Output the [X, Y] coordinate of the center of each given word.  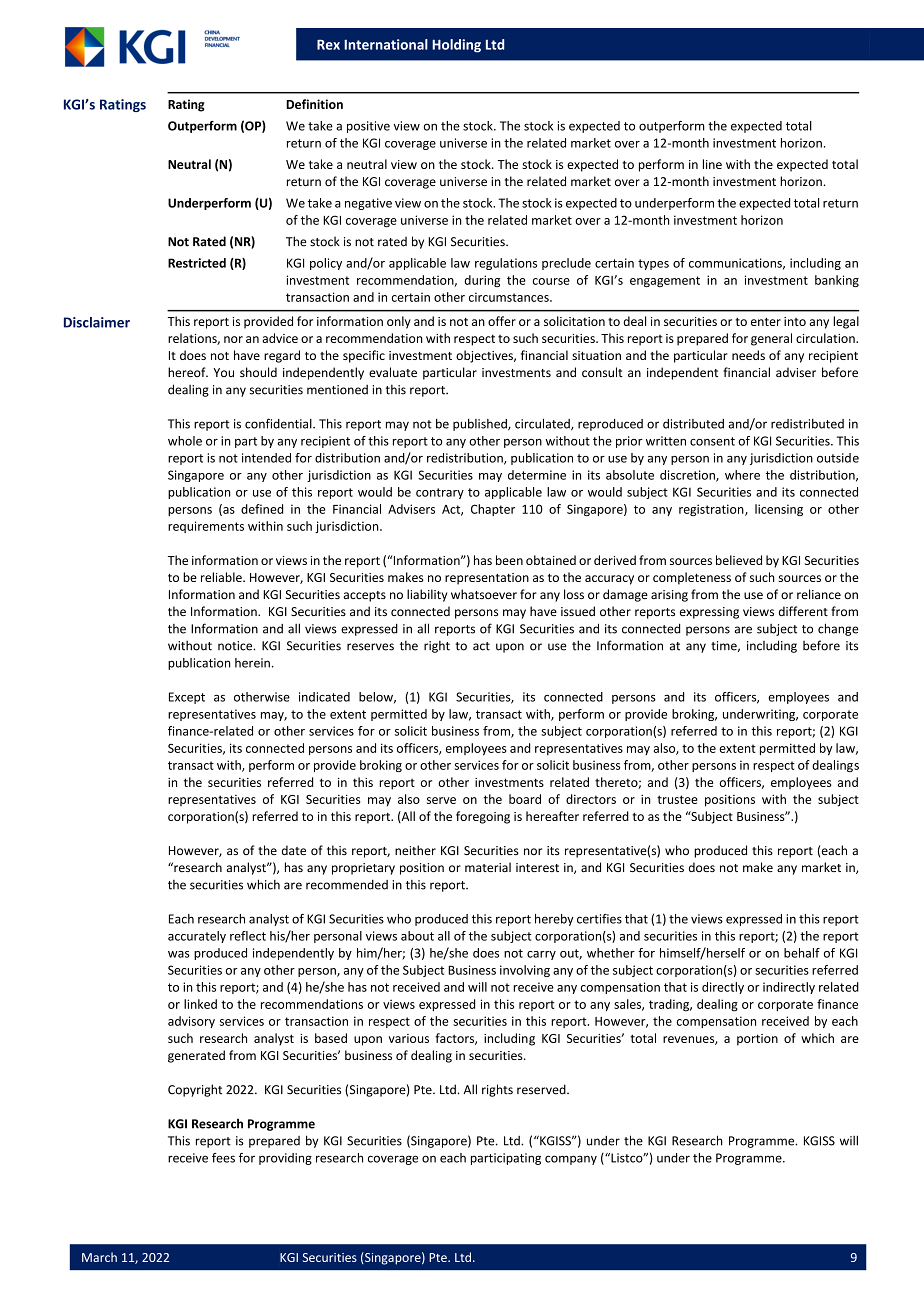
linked [200, 1004]
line [712, 164]
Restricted [197, 263]
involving [525, 971]
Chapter [493, 510]
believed [739, 560]
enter [766, 322]
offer [502, 321]
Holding [456, 46]
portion [757, 1040]
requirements [206, 527]
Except [187, 698]
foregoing [483, 817]
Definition [314, 104]
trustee [677, 799]
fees [223, 1158]
